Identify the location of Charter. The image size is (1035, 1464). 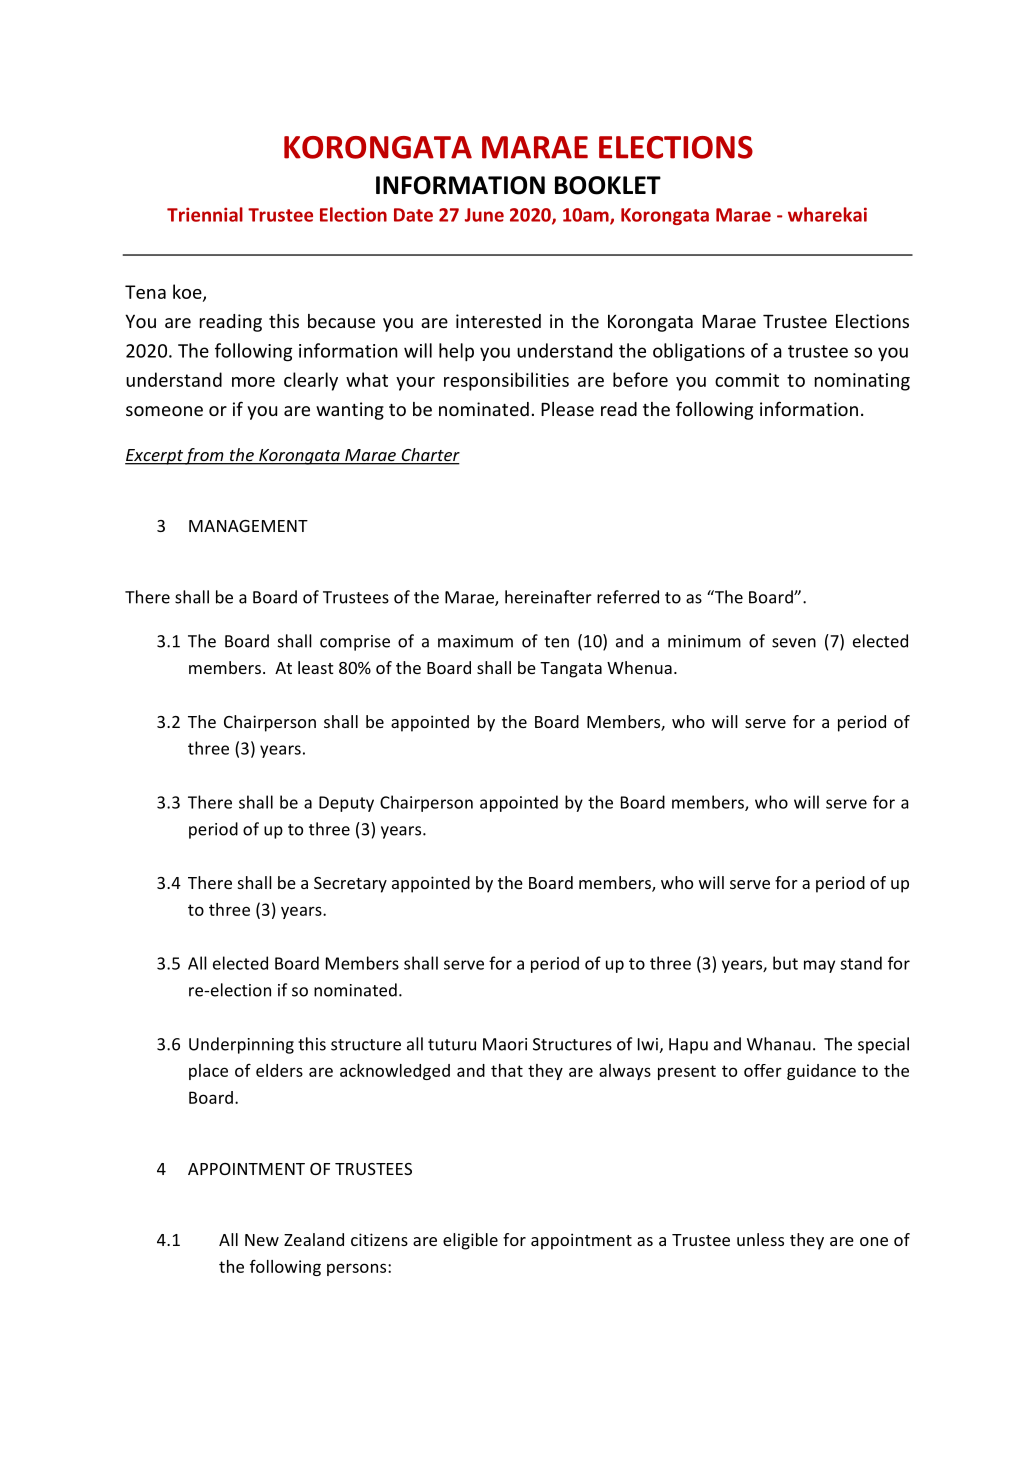
(429, 456).
